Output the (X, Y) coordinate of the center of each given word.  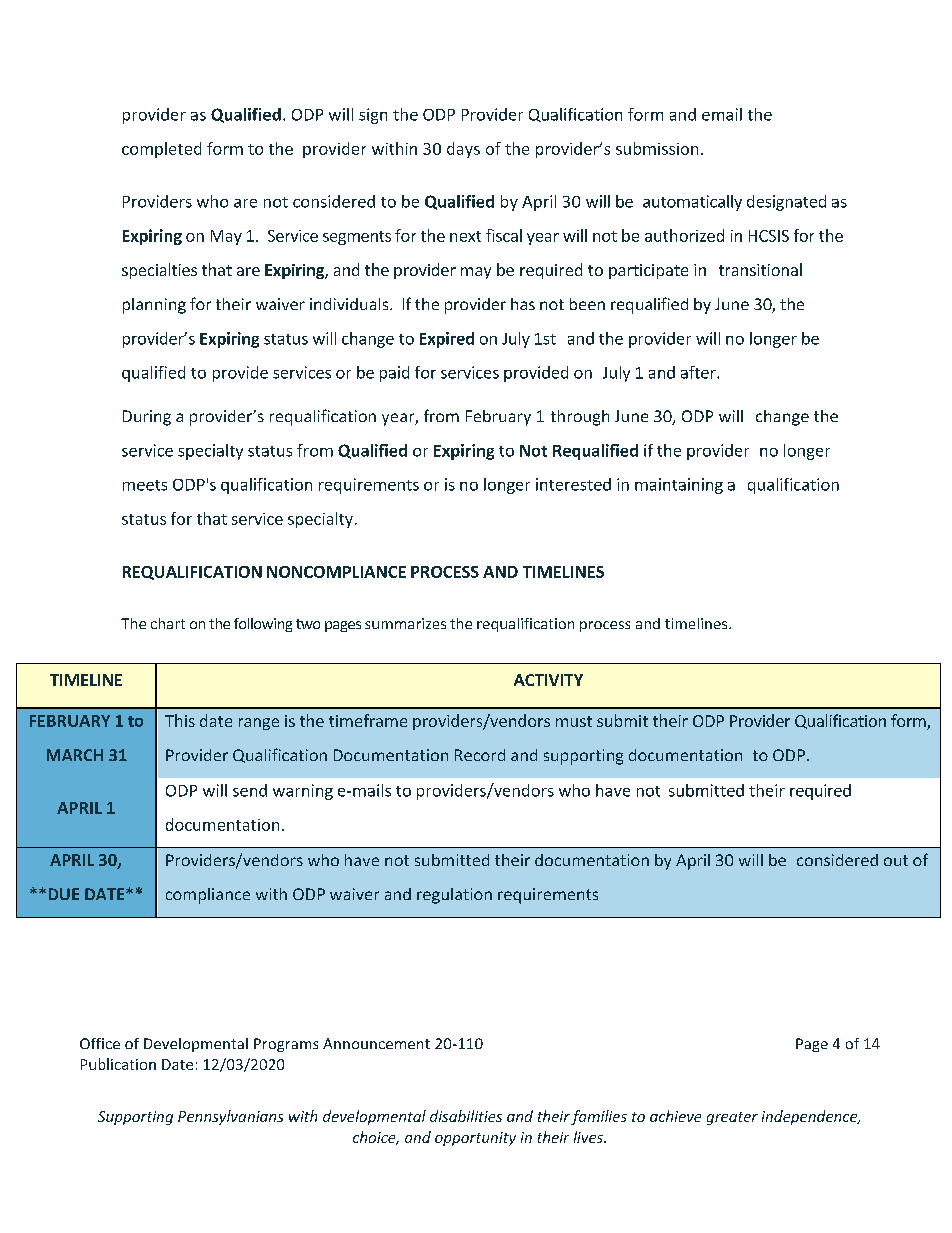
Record (480, 755)
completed (161, 150)
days (463, 150)
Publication (118, 1064)
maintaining (679, 486)
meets (145, 485)
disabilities (466, 1116)
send (250, 790)
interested (573, 484)
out (896, 860)
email (722, 114)
